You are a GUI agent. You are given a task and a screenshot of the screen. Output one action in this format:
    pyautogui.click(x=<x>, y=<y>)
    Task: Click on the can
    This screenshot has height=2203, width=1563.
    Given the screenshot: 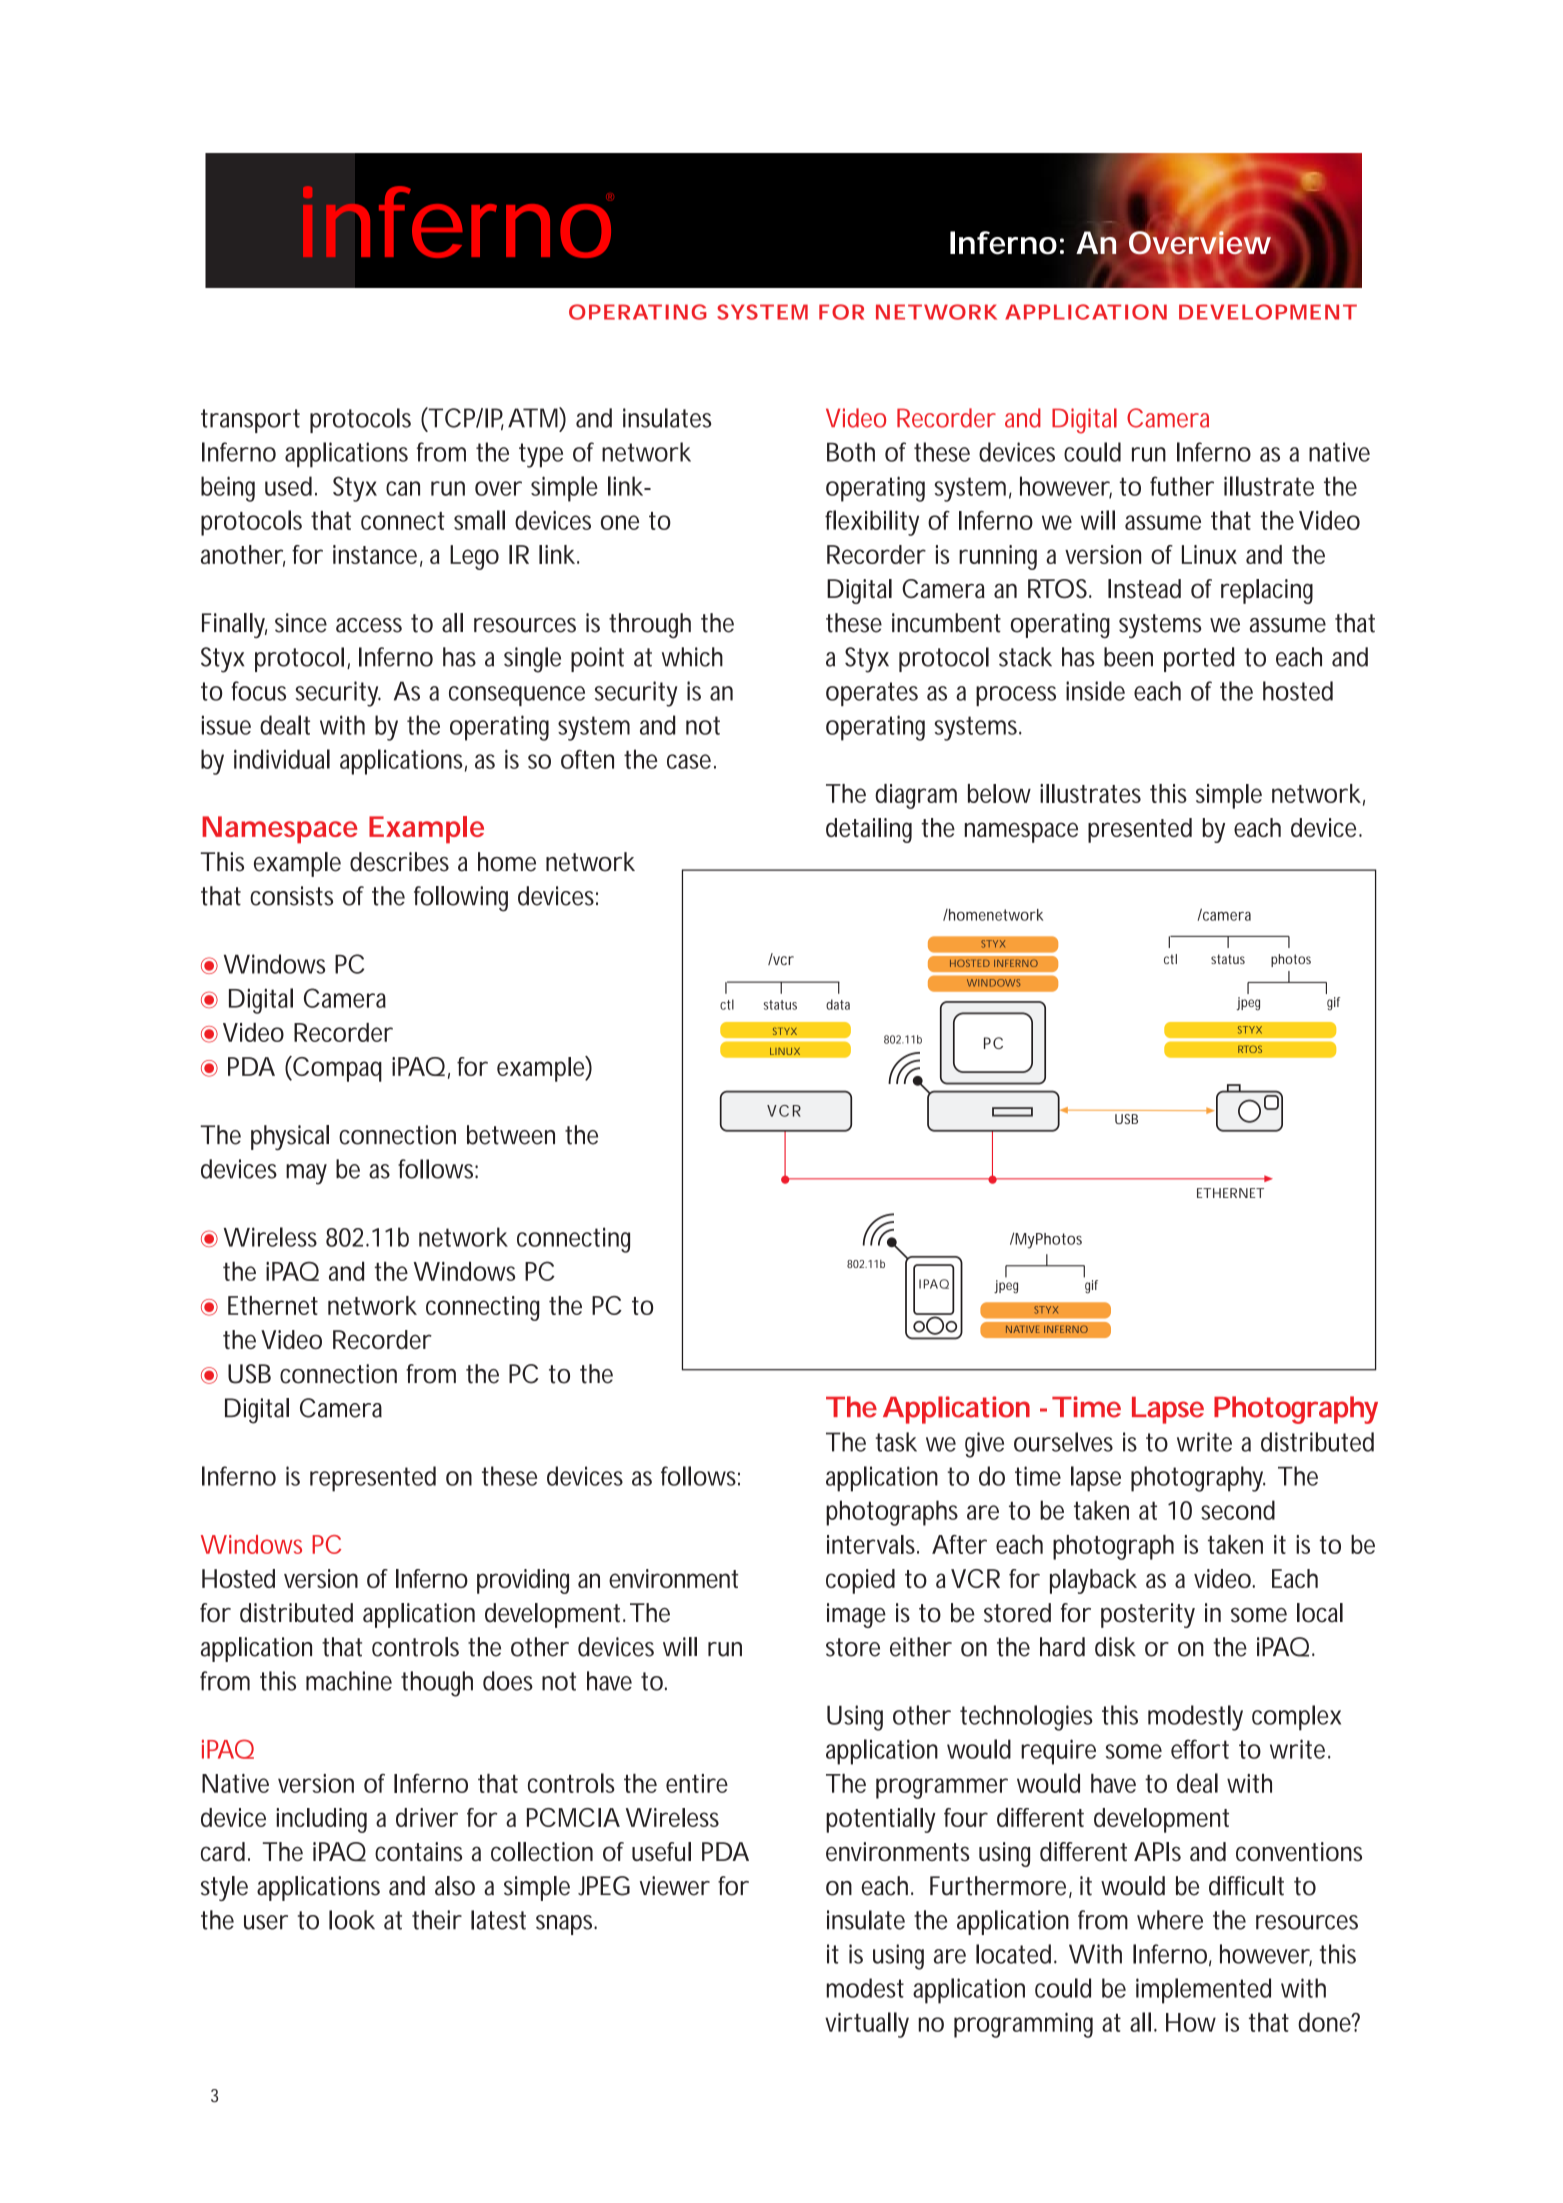 What is the action you would take?
    pyautogui.click(x=403, y=488)
